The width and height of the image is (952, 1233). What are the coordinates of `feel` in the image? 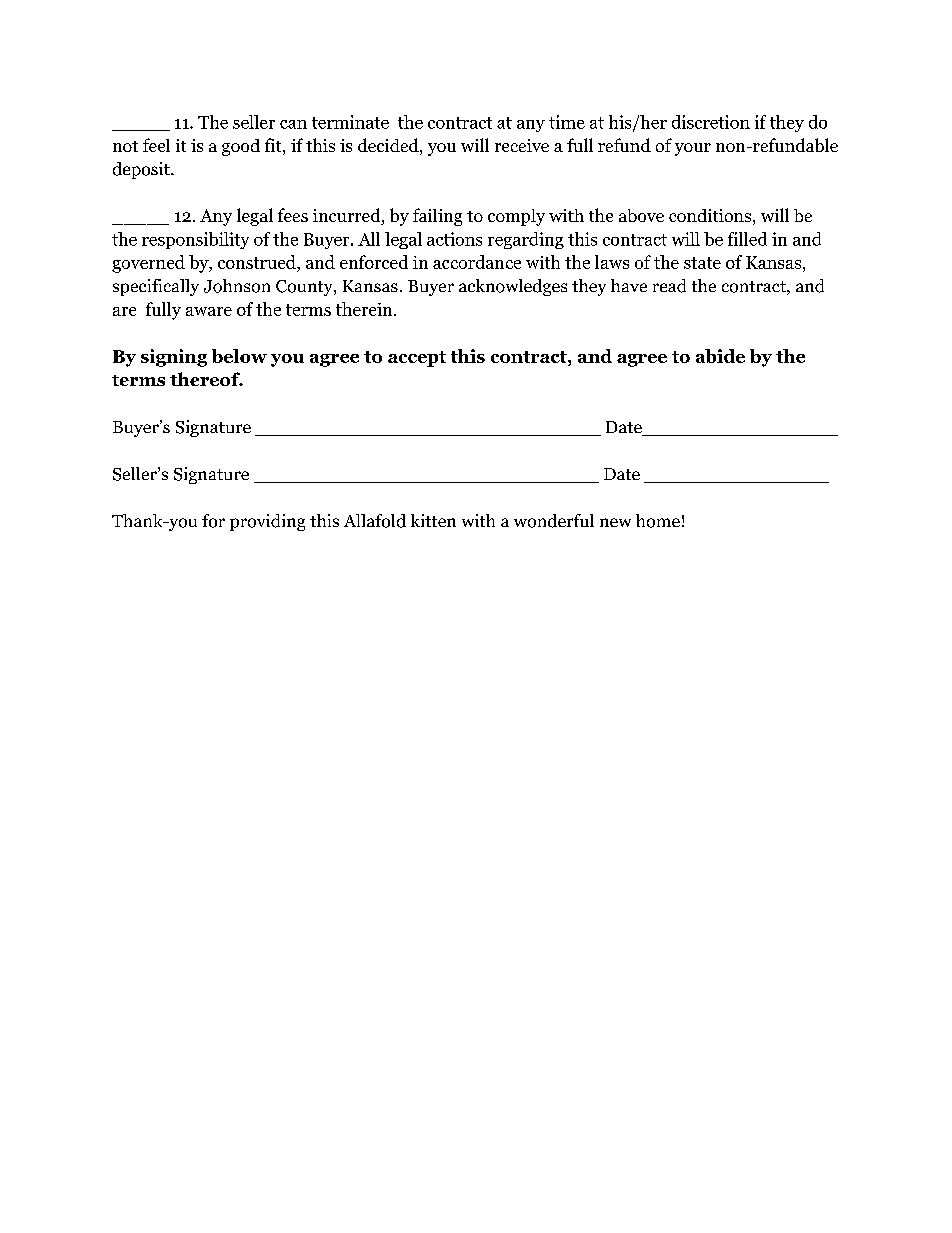 It's located at (156, 145).
